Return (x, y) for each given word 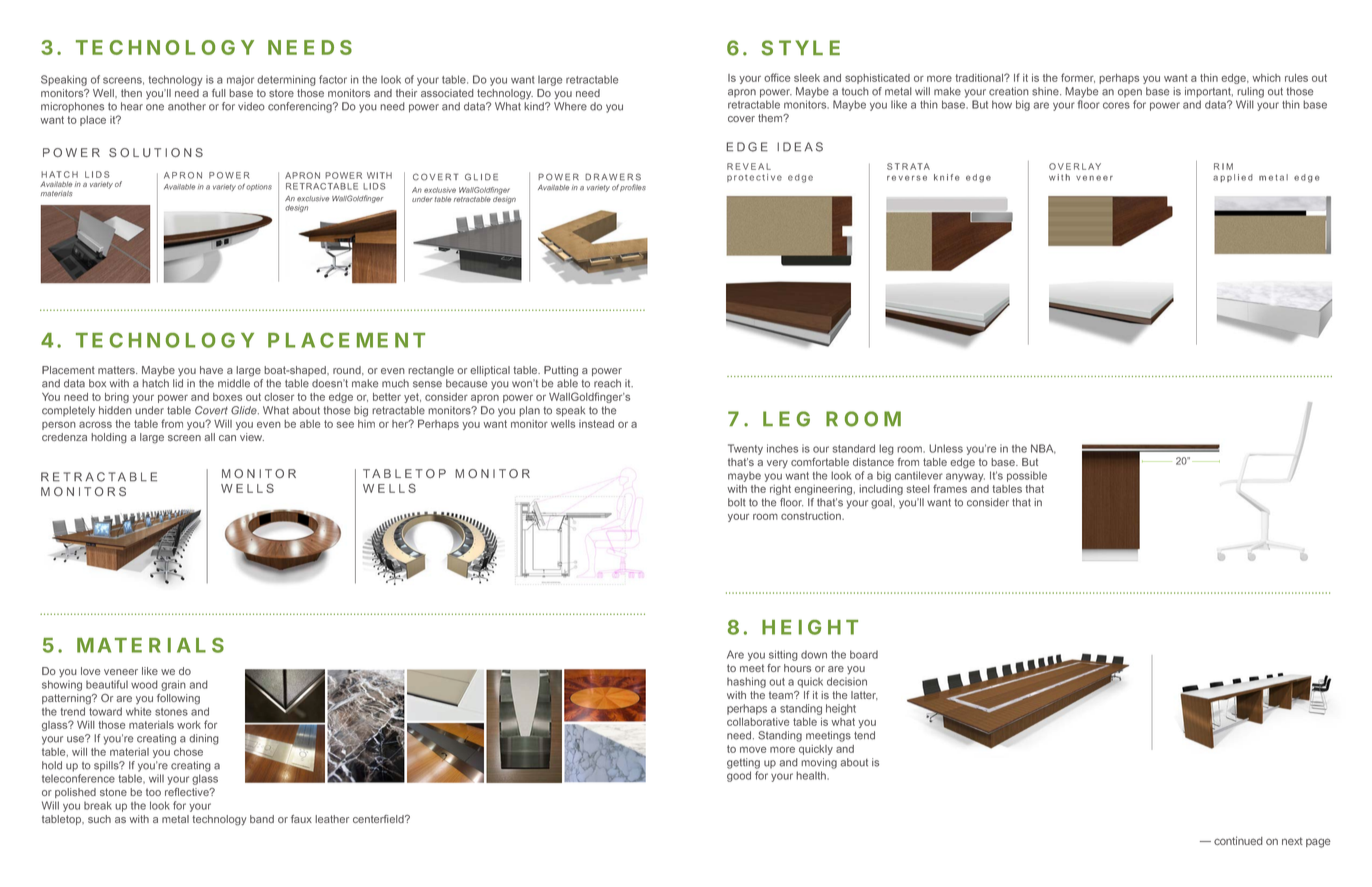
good (739, 776)
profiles (633, 188)
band (262, 819)
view (252, 437)
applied (1233, 178)
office (777, 77)
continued (1238, 840)
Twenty (745, 449)
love (90, 671)
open (1130, 93)
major (240, 80)
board (864, 654)
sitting (783, 655)
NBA (1043, 449)
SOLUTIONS (156, 152)
